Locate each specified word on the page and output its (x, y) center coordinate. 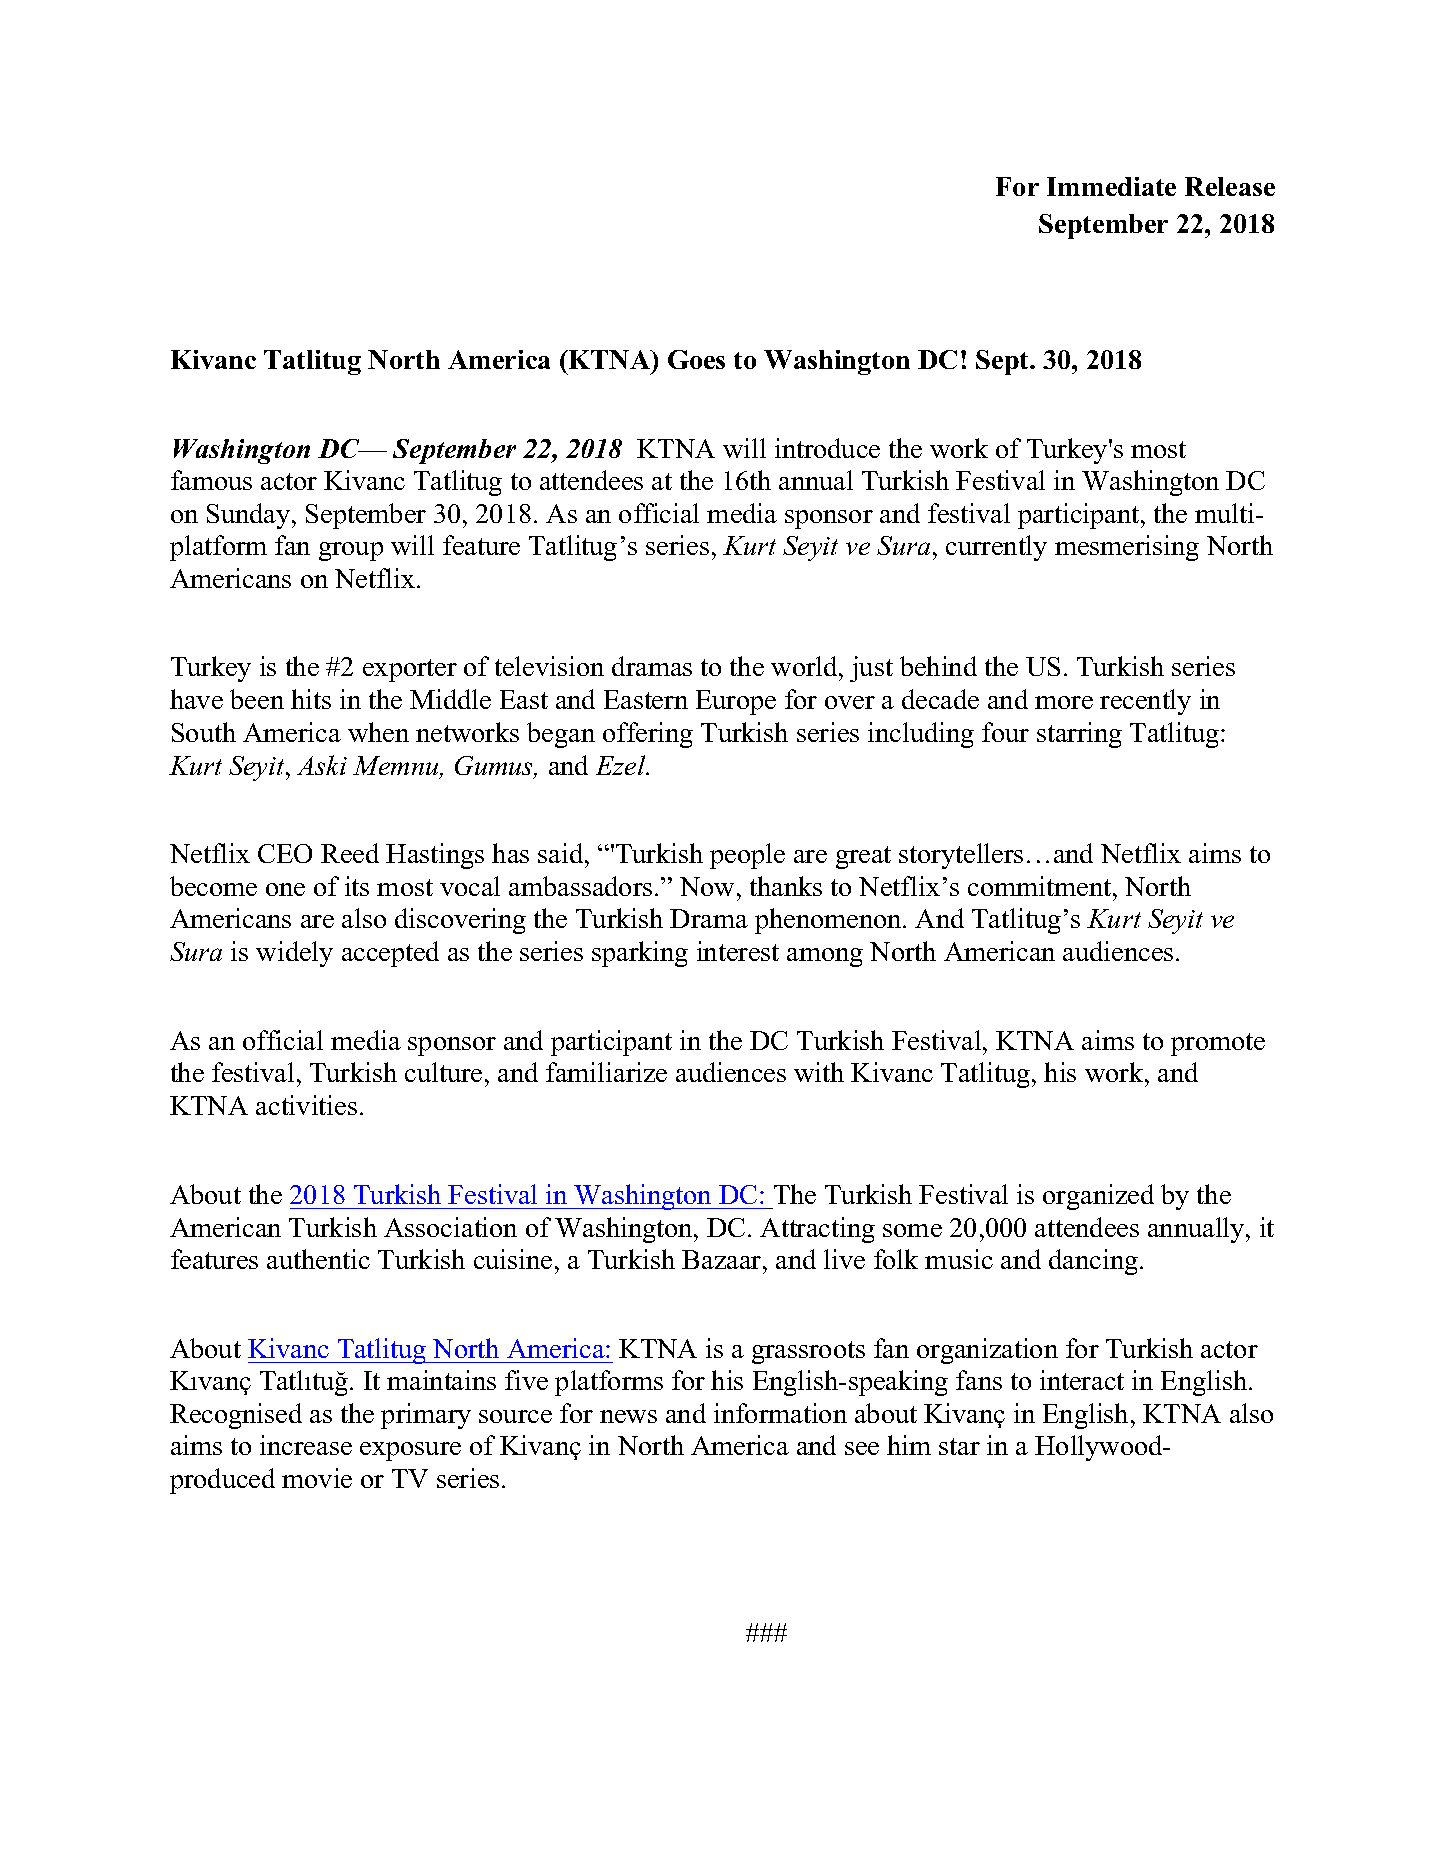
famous (211, 480)
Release (1230, 186)
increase (306, 1445)
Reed (350, 853)
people (747, 856)
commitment (1041, 886)
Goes (696, 359)
